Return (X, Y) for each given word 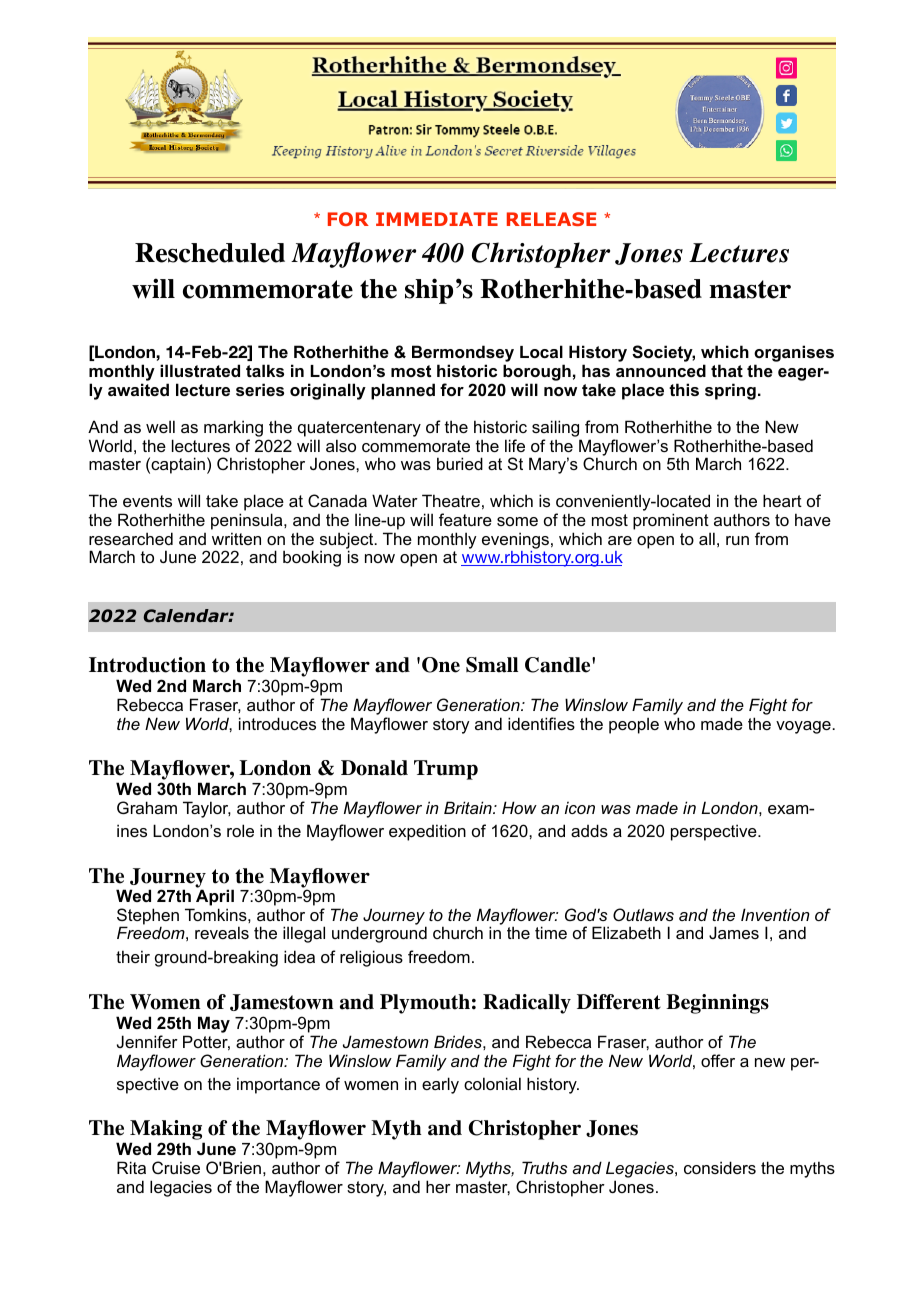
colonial (492, 1083)
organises (794, 355)
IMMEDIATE (437, 219)
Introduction (147, 665)
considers (720, 1167)
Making (167, 1131)
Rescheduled (210, 253)
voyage (804, 727)
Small (492, 665)
